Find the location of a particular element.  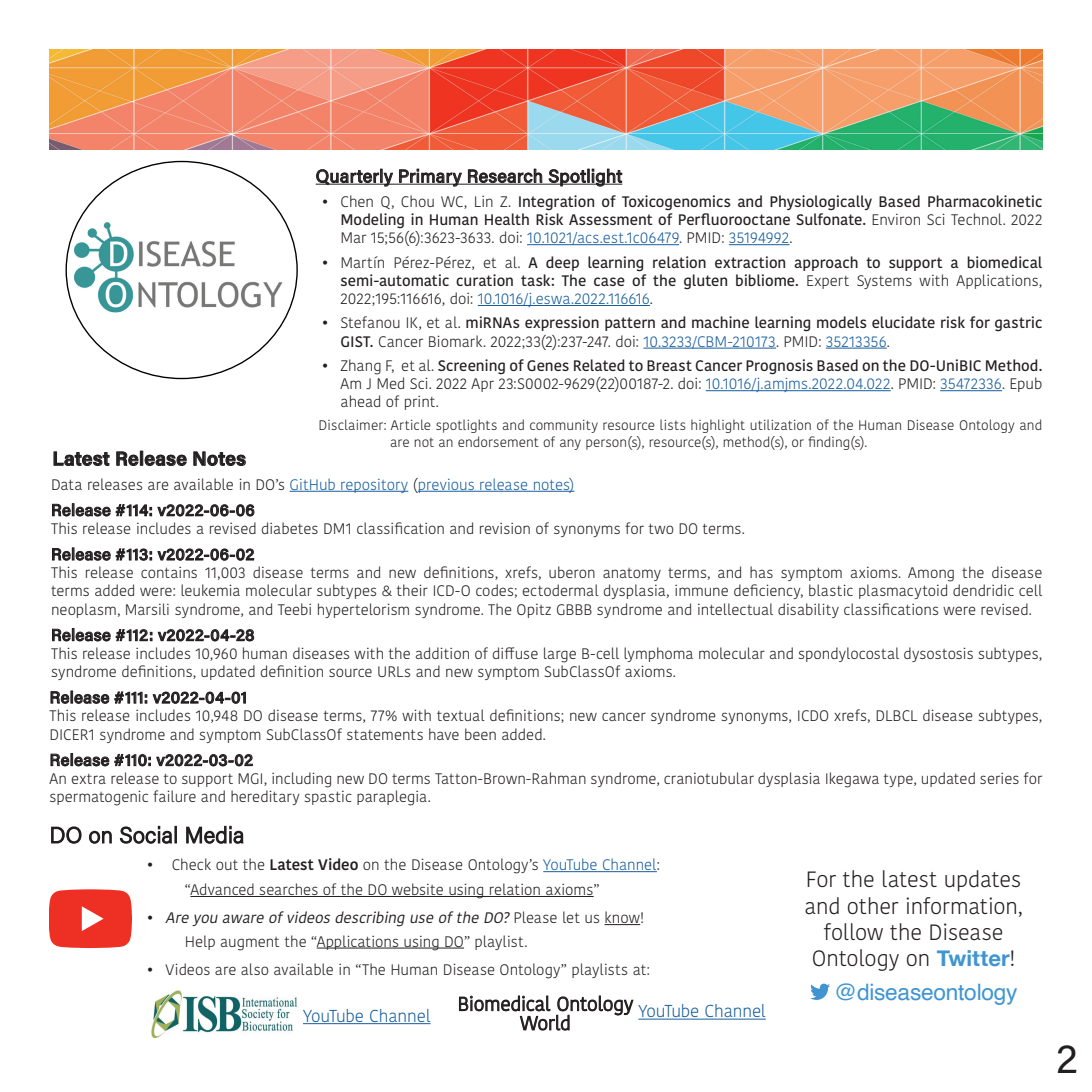

Integration is located at coordinates (556, 203).
